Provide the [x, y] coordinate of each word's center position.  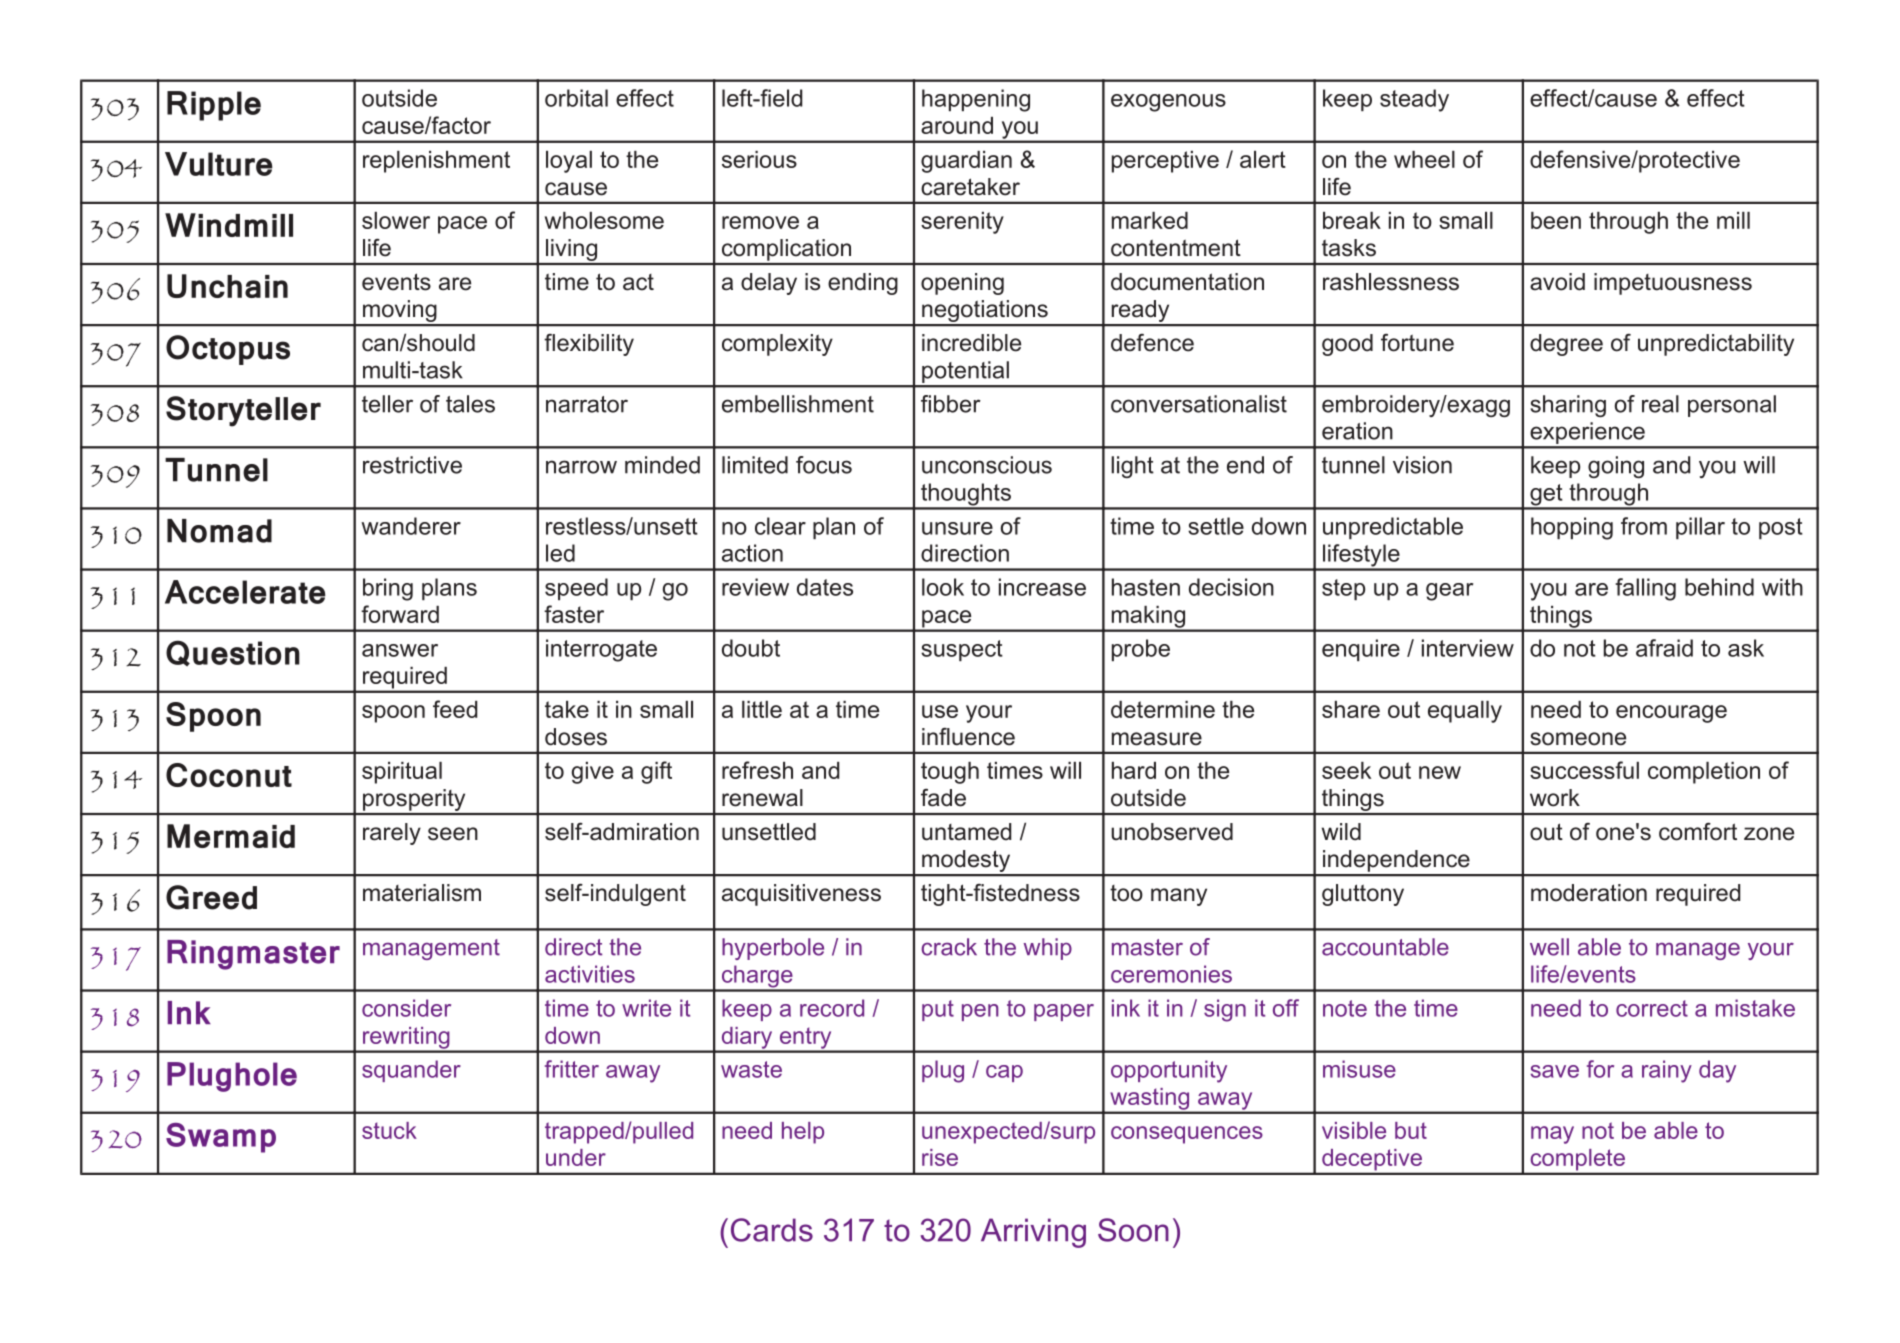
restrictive [412, 465]
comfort [1698, 831]
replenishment [436, 162]
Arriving [1033, 1233]
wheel [1424, 159]
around [957, 125]
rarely [392, 834]
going [1616, 467]
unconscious [987, 465]
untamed [967, 832]
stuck [389, 1130]
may [1552, 1135]
